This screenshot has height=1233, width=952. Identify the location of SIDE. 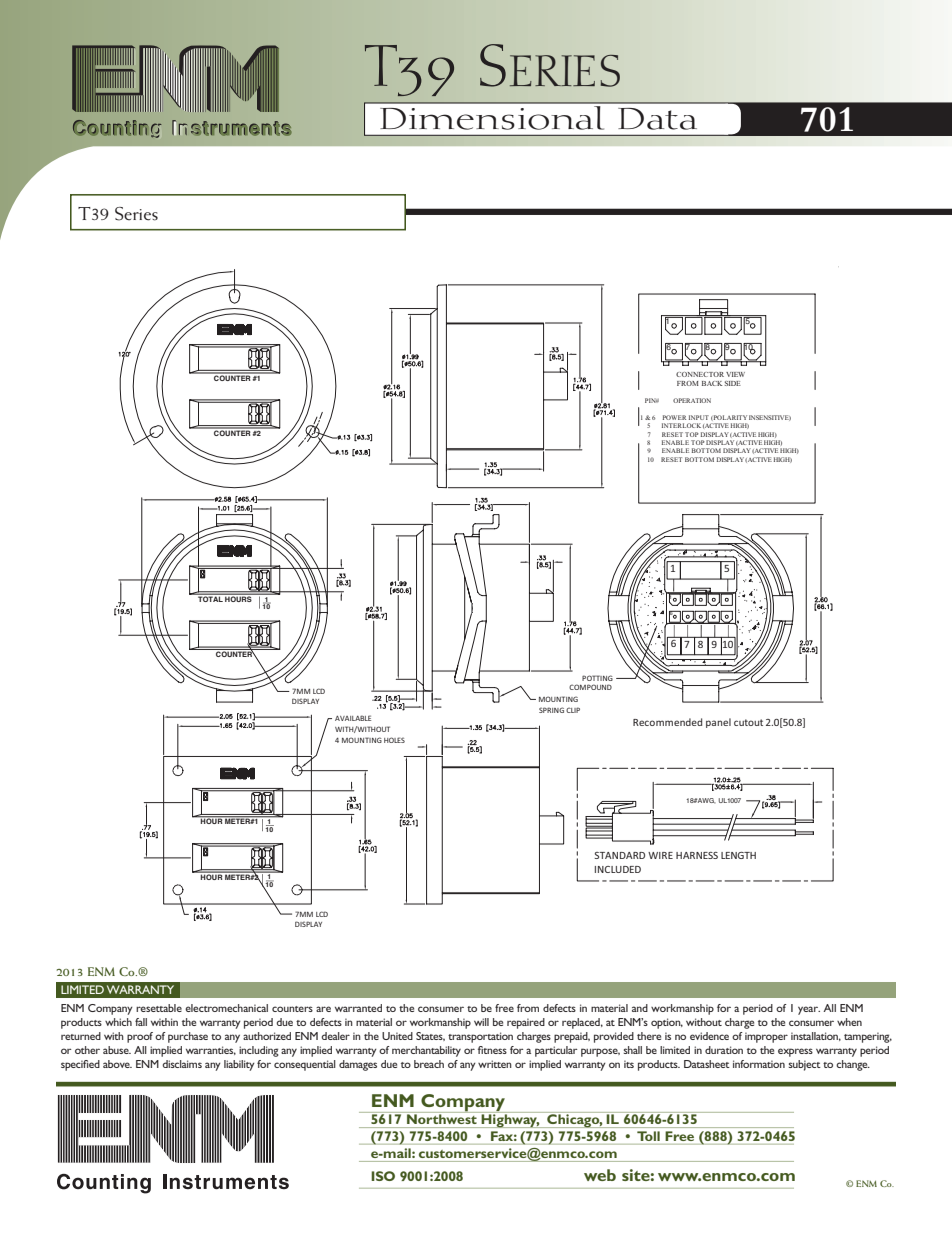
(733, 383).
